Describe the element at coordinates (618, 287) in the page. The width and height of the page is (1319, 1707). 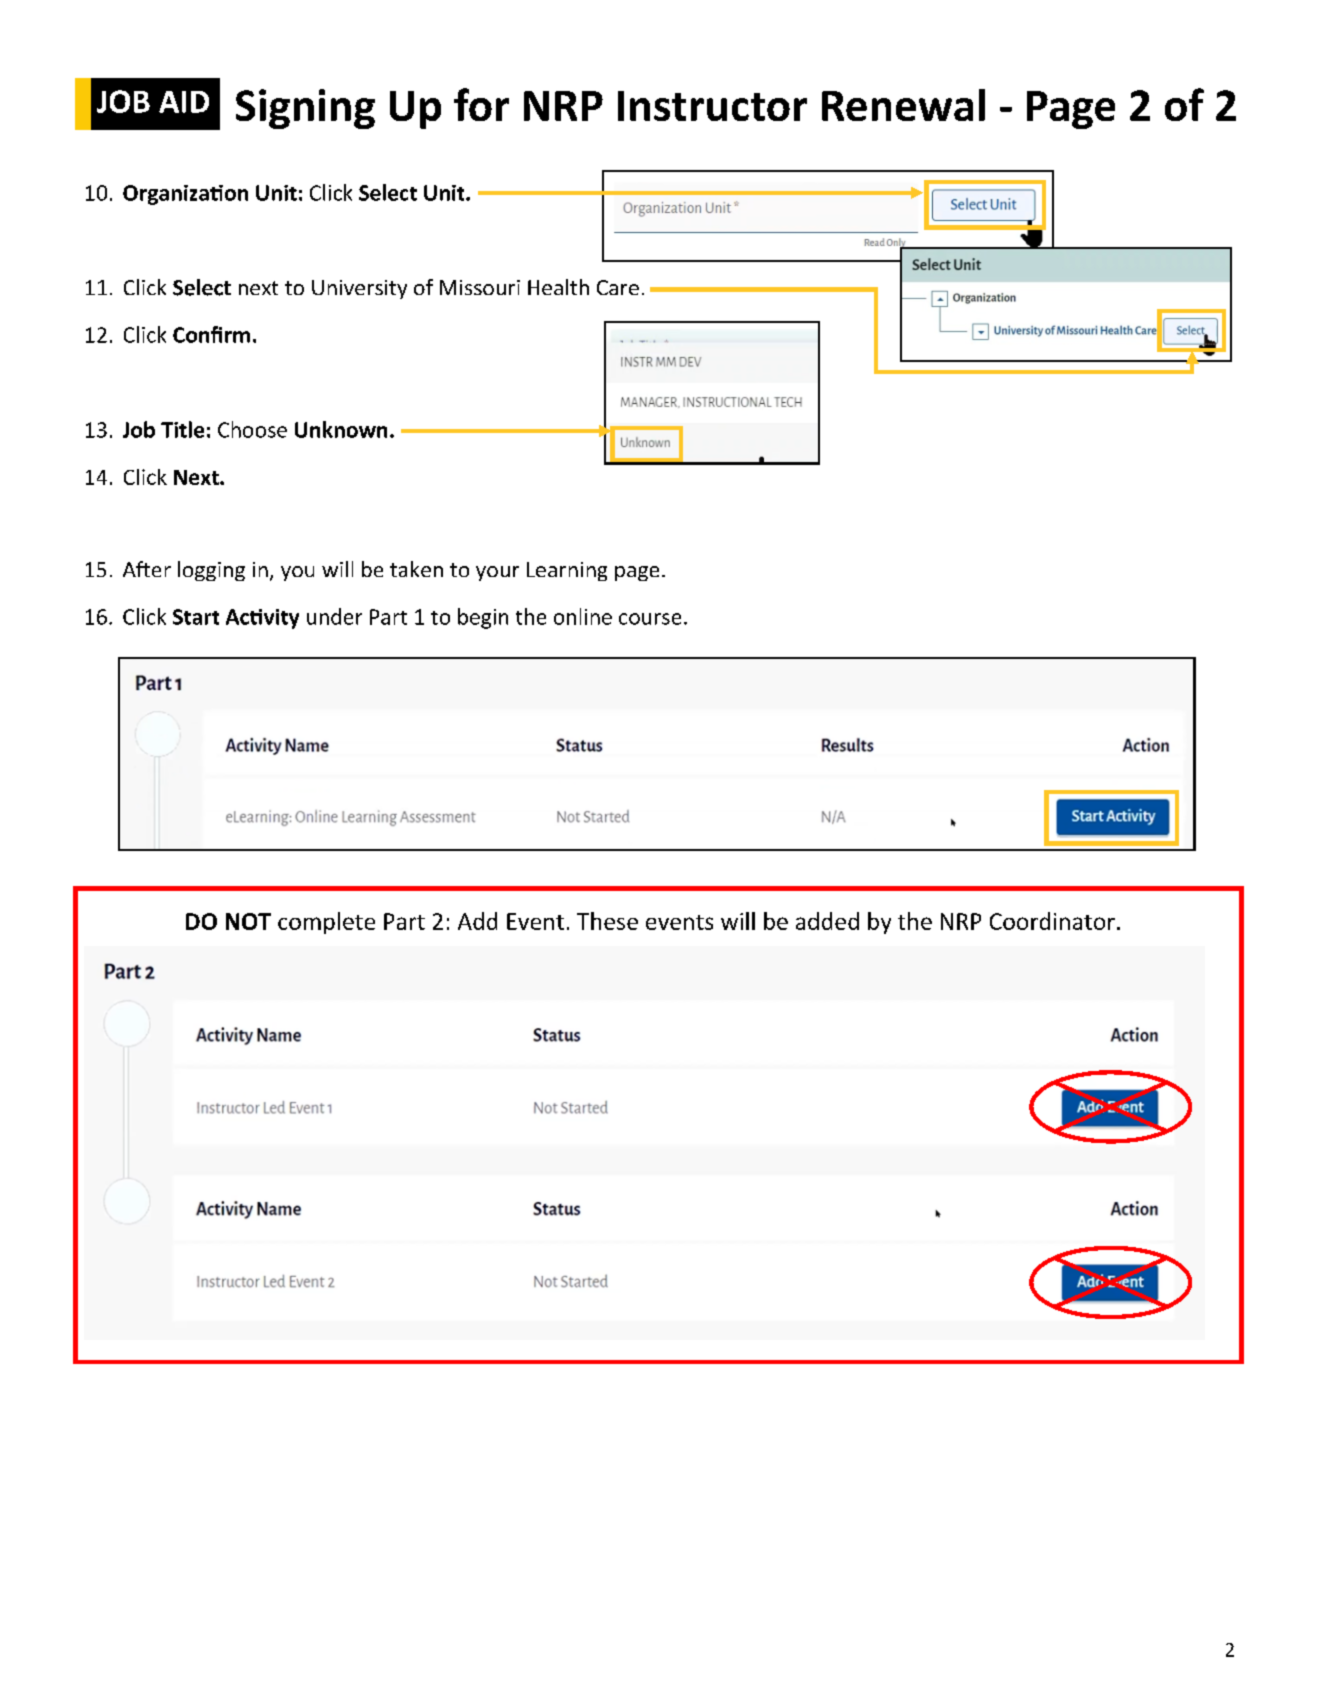
I see `Care` at that location.
